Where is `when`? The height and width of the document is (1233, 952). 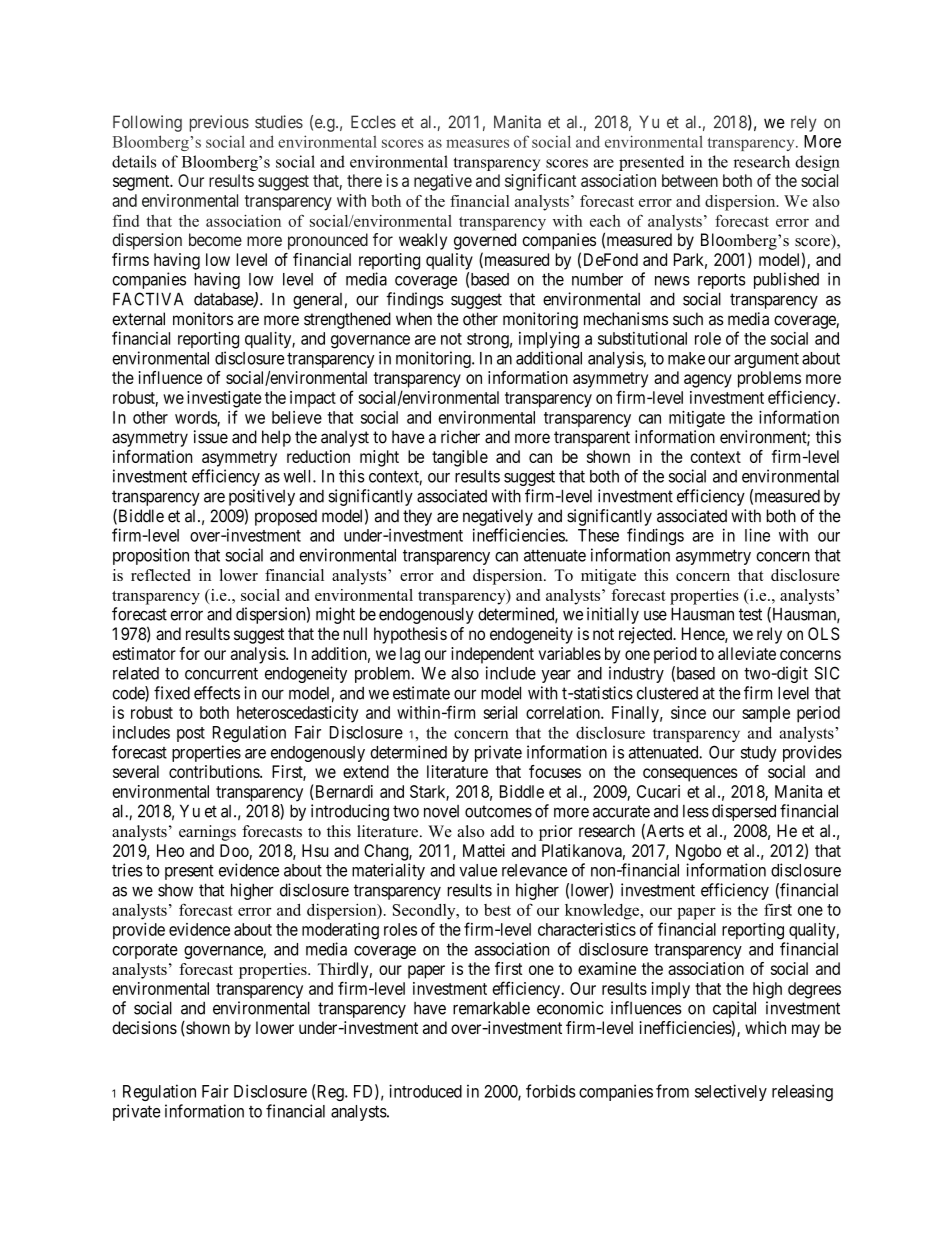
when is located at coordinates (414, 319).
